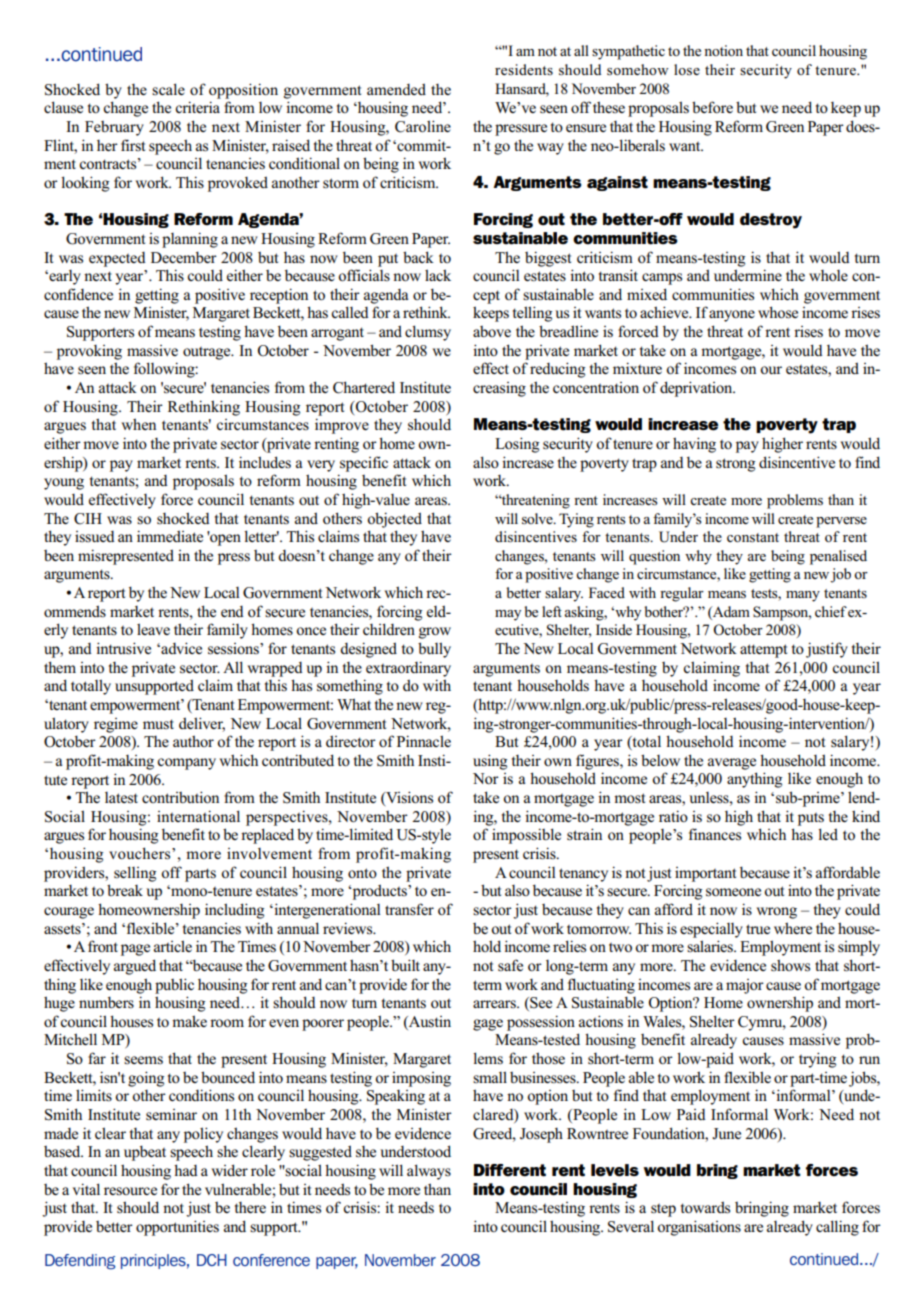 The width and height of the page is (924, 1308). What do you see at coordinates (177, 1228) in the page?
I see `opportunities` at bounding box center [177, 1228].
